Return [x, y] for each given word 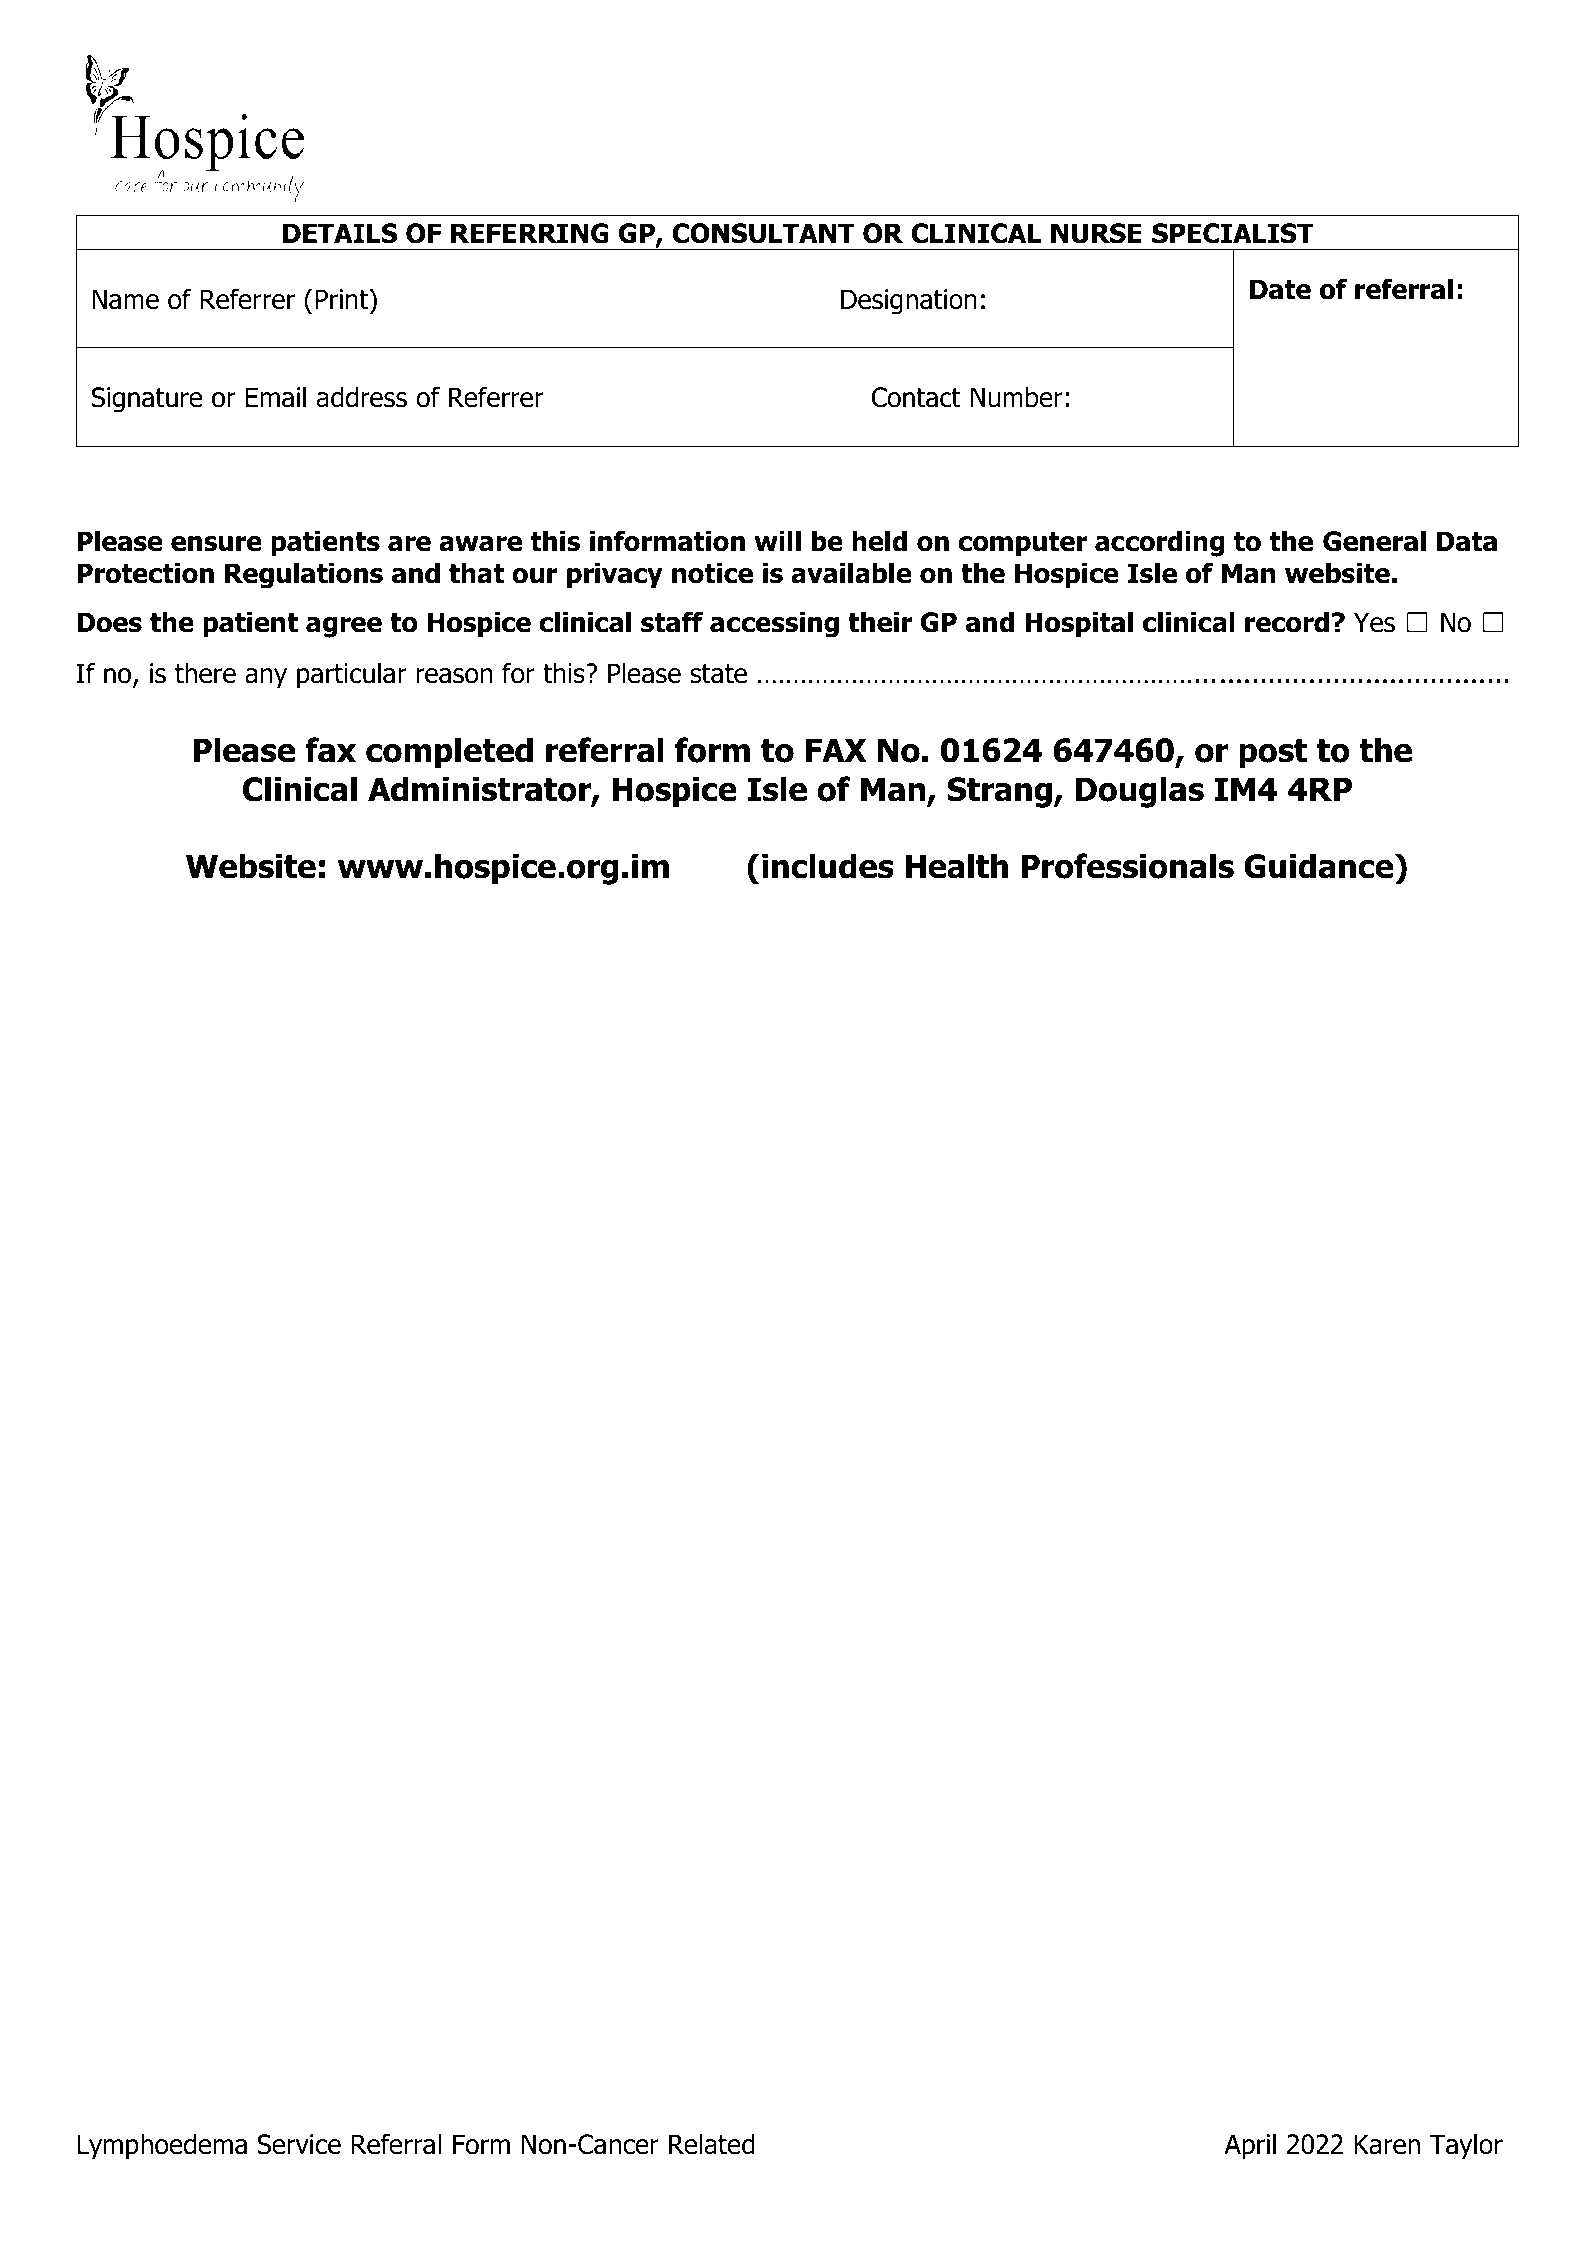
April [1250, 2146]
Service [299, 2144]
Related [712, 2144]
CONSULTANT [763, 233]
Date [1280, 289]
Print [343, 299]
